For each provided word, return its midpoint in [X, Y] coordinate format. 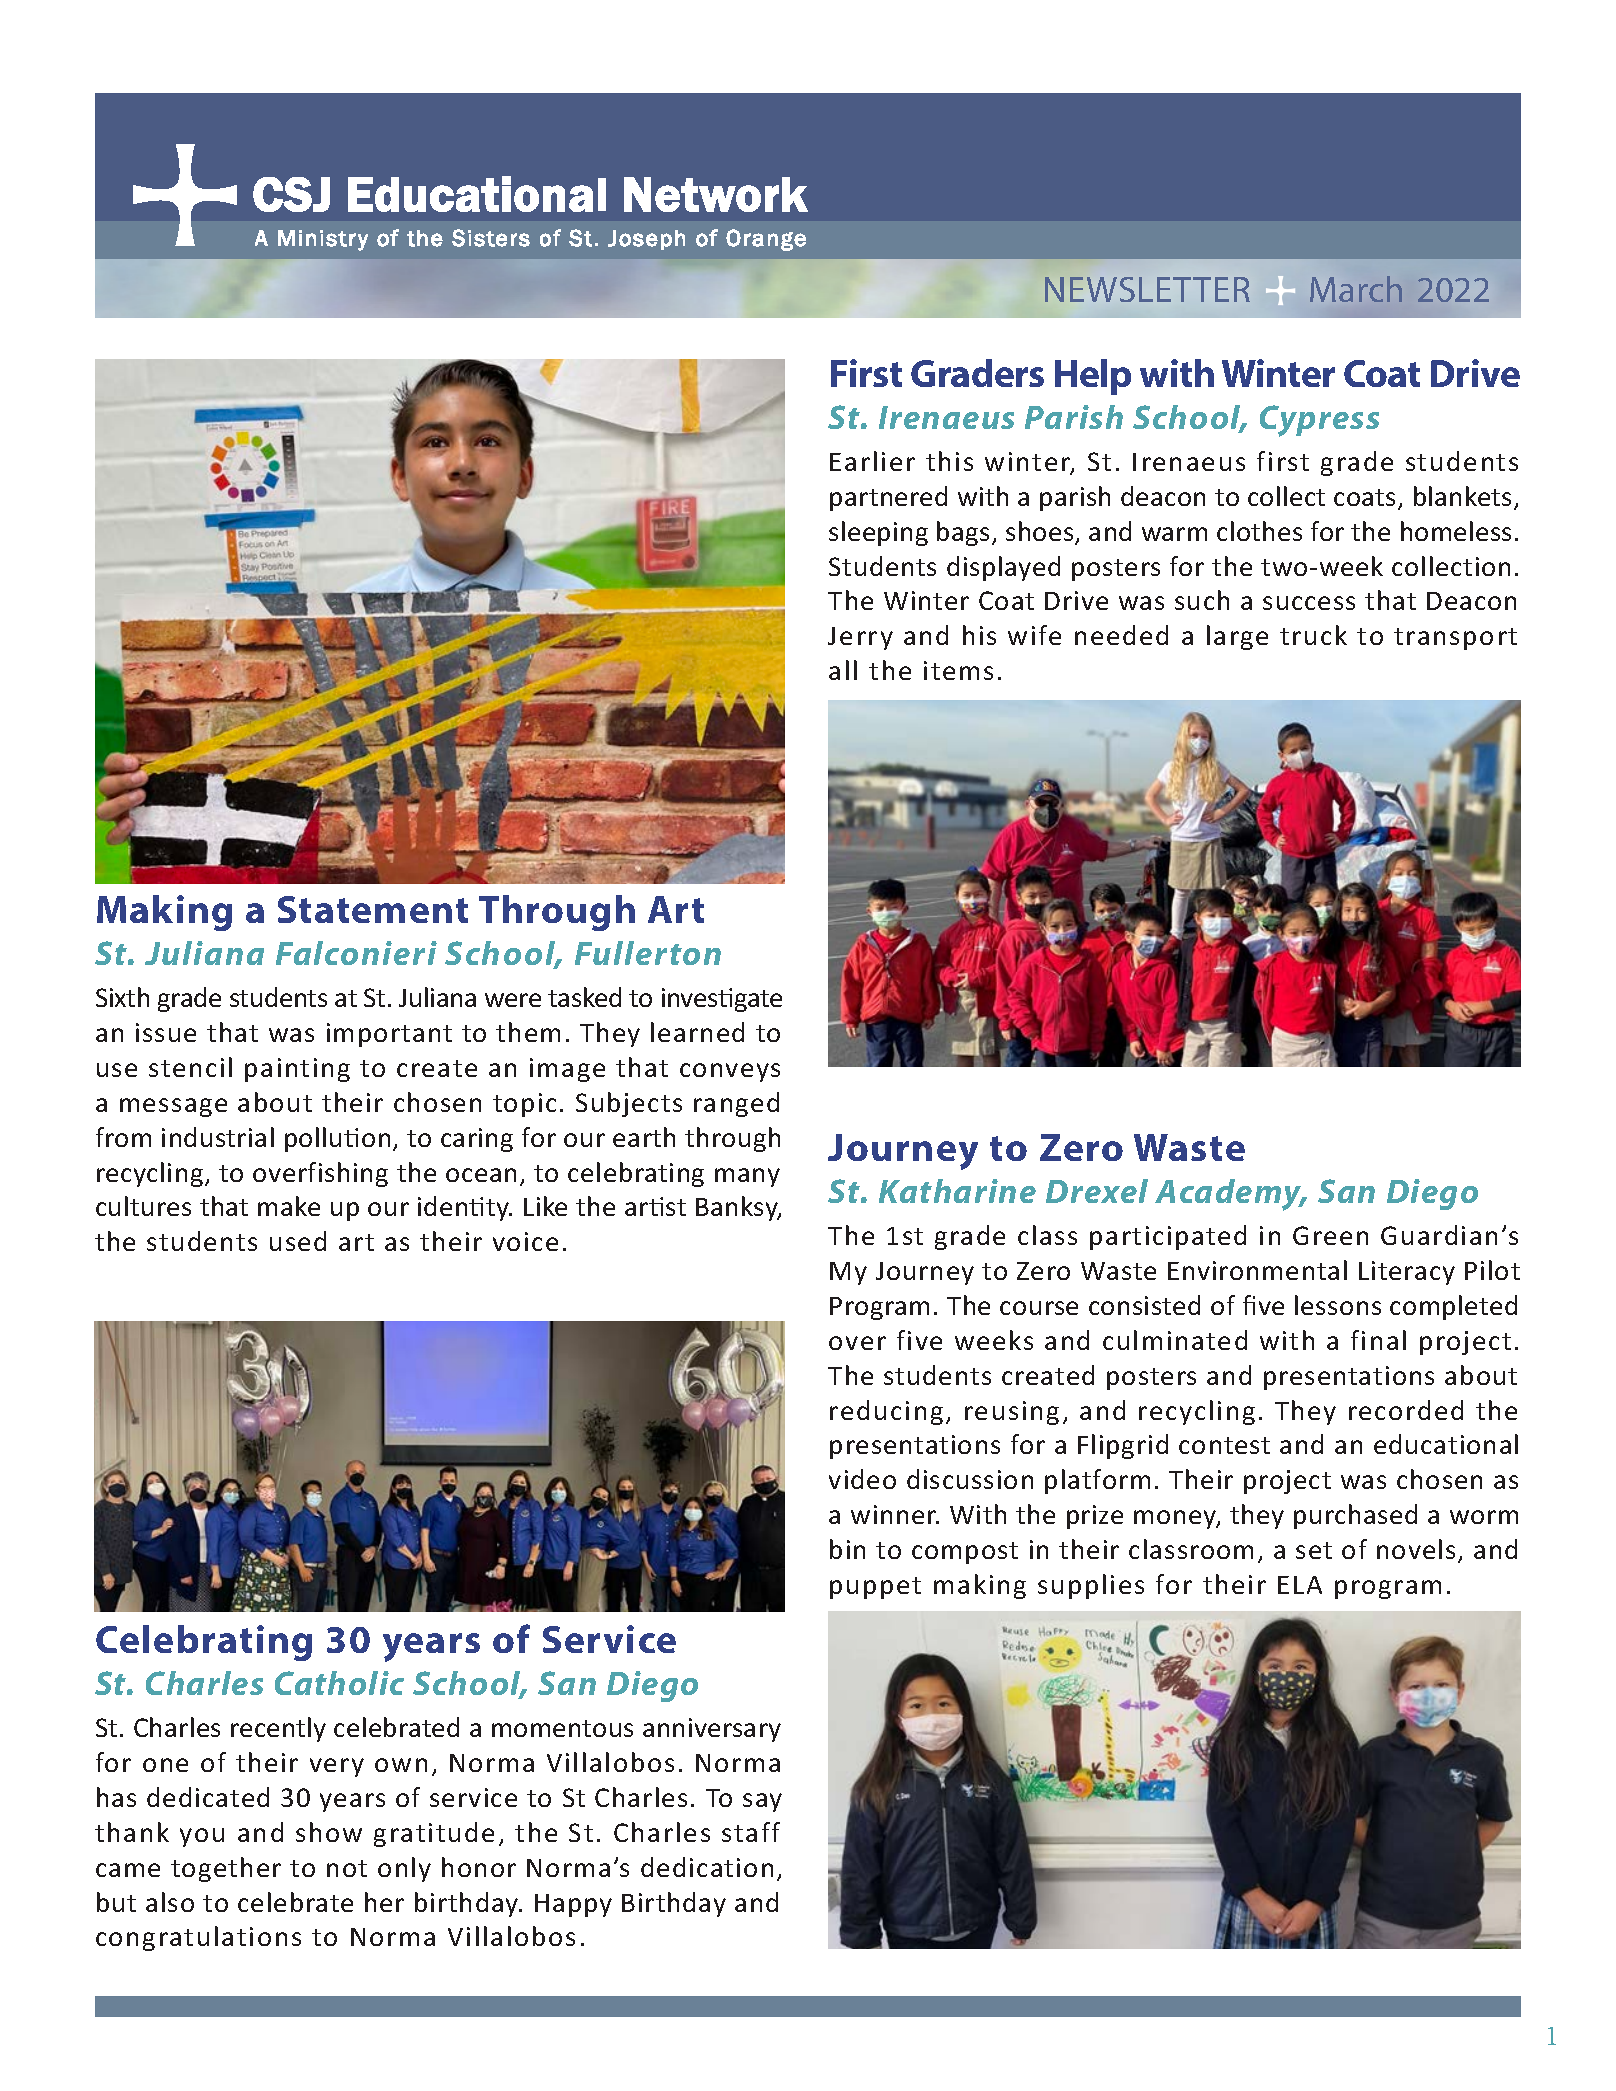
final [1378, 1340]
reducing [886, 1412]
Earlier [872, 461]
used [298, 1241]
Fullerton [648, 953]
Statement [373, 909]
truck [1313, 635]
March [1356, 289]
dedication [707, 1867]
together [226, 1869]
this [949, 461]
